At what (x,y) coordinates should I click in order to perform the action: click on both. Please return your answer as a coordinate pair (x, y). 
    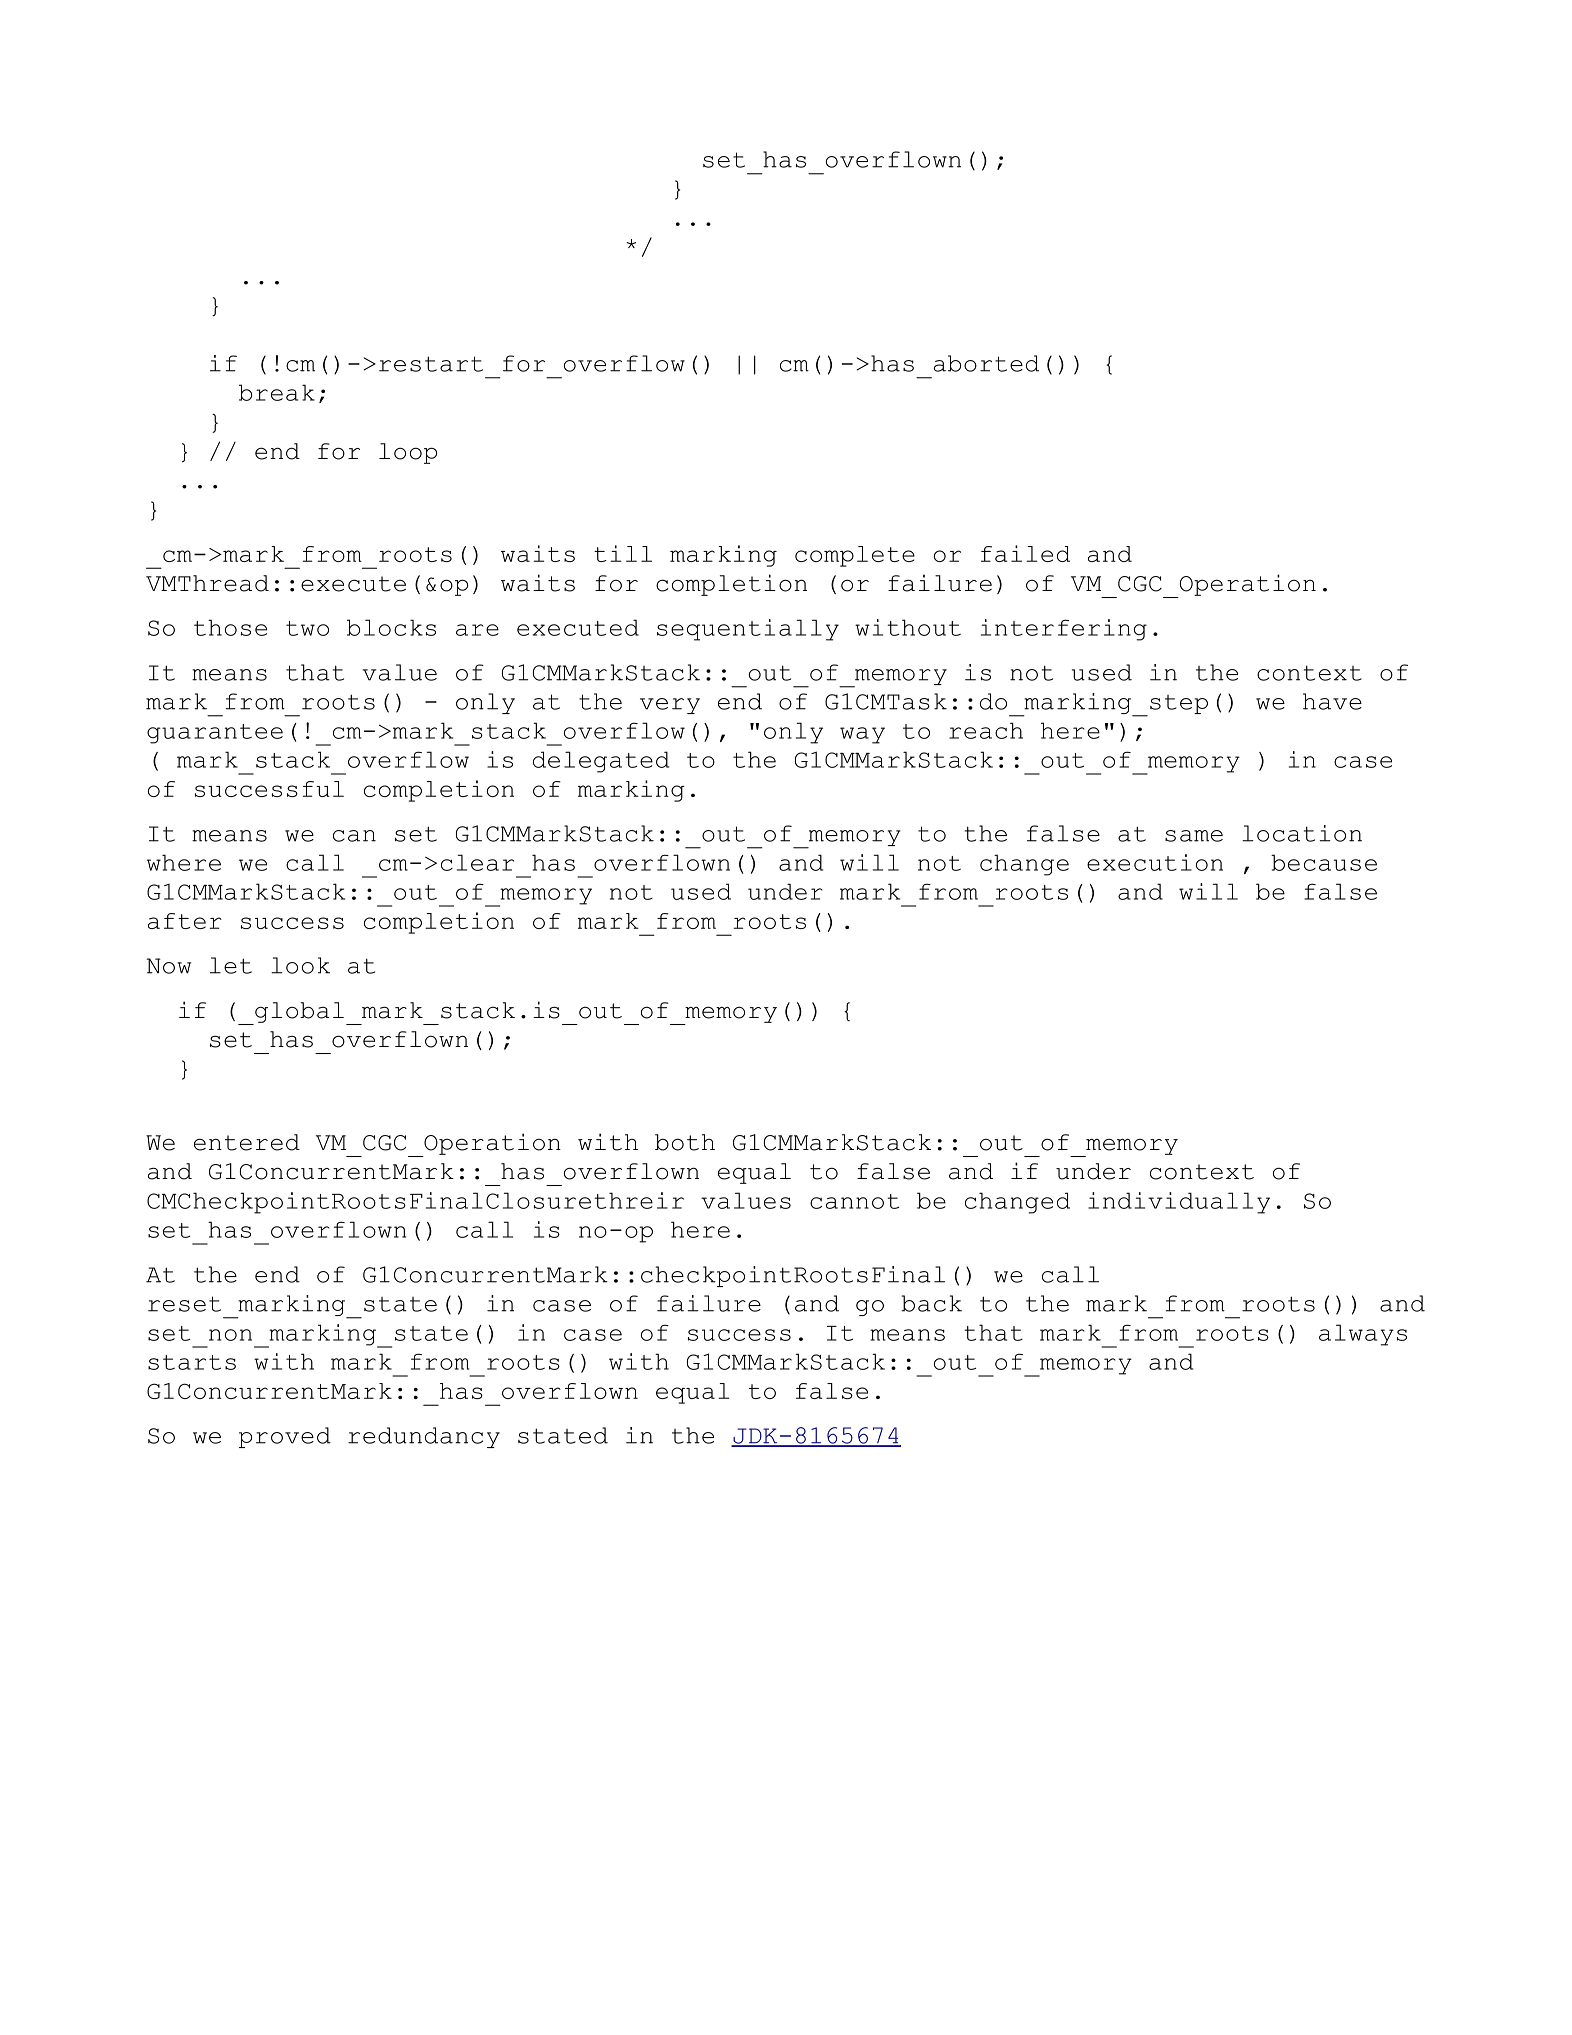
    Looking at the image, I should click on (685, 1142).
